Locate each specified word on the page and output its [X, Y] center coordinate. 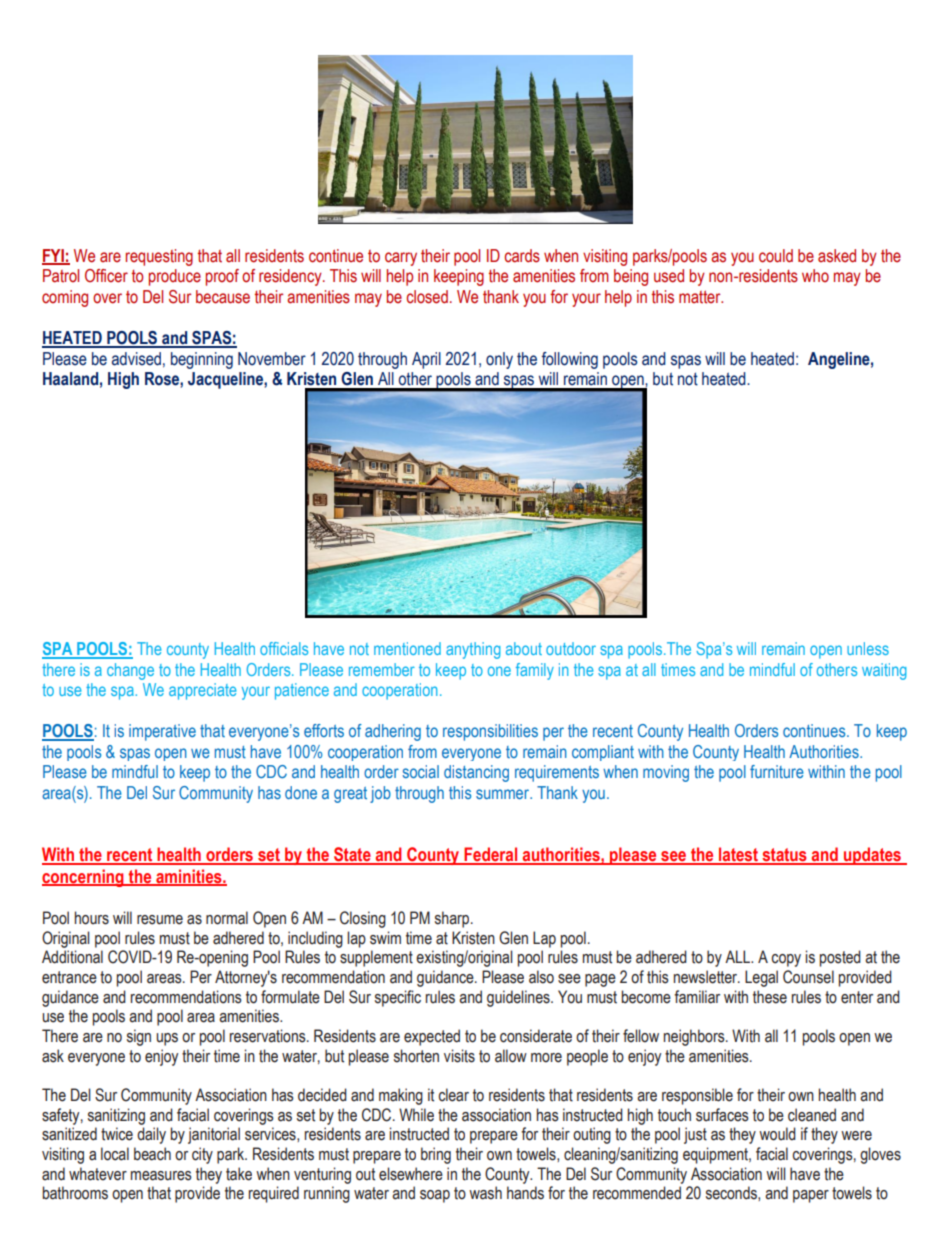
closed [427, 297]
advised [136, 359]
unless [868, 648]
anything [473, 650]
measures [161, 1176]
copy [786, 960]
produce [175, 277]
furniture [777, 771]
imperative [162, 732]
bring [436, 1155]
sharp [453, 919]
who [815, 276]
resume [160, 920]
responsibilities [490, 732]
